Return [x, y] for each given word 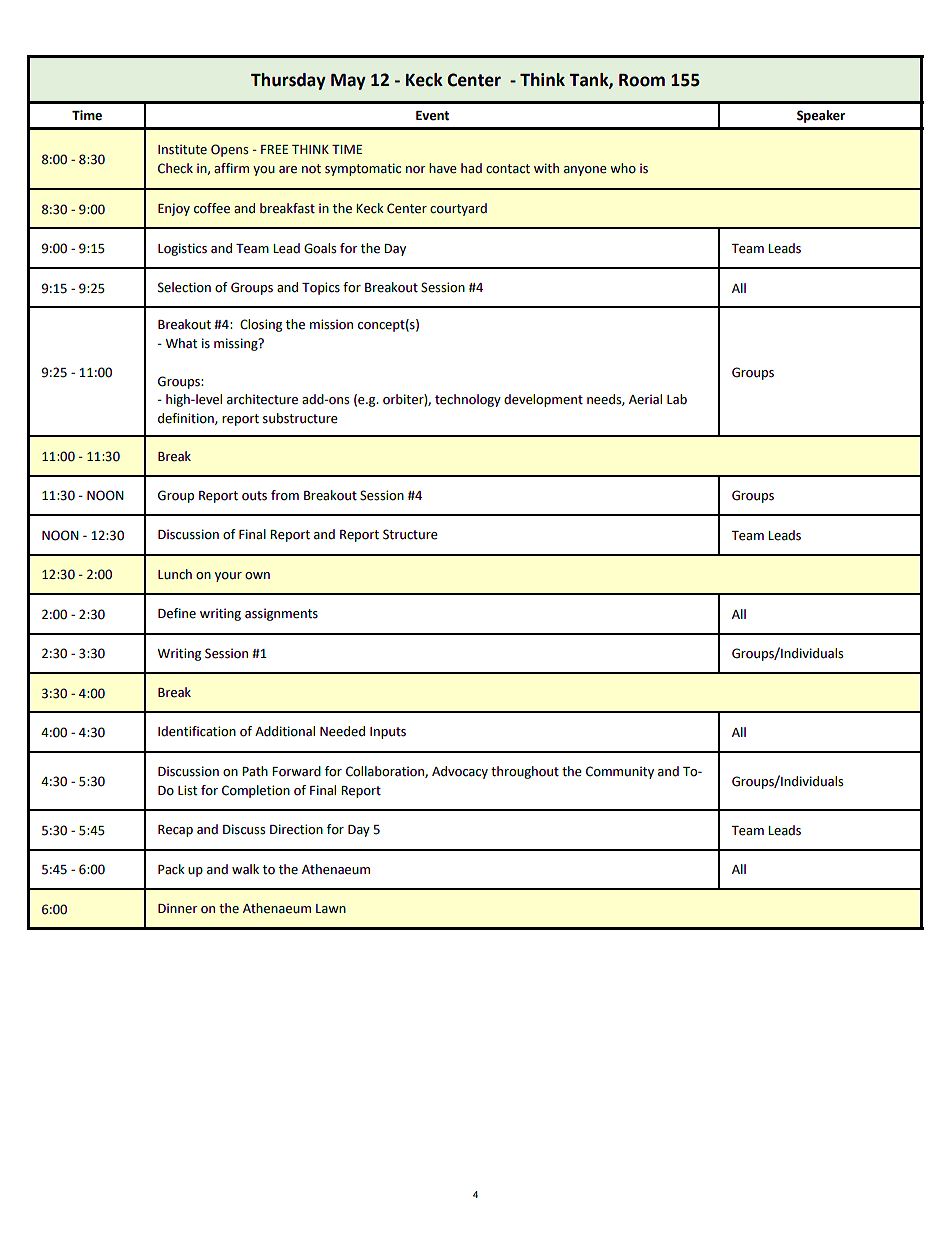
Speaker [821, 116]
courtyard [458, 209]
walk [245, 869]
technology [468, 400]
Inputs [388, 733]
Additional [285, 731]
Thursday [288, 81]
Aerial [645, 399]
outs [254, 496]
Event [432, 116]
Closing [261, 325]
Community [620, 772]
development [543, 400]
